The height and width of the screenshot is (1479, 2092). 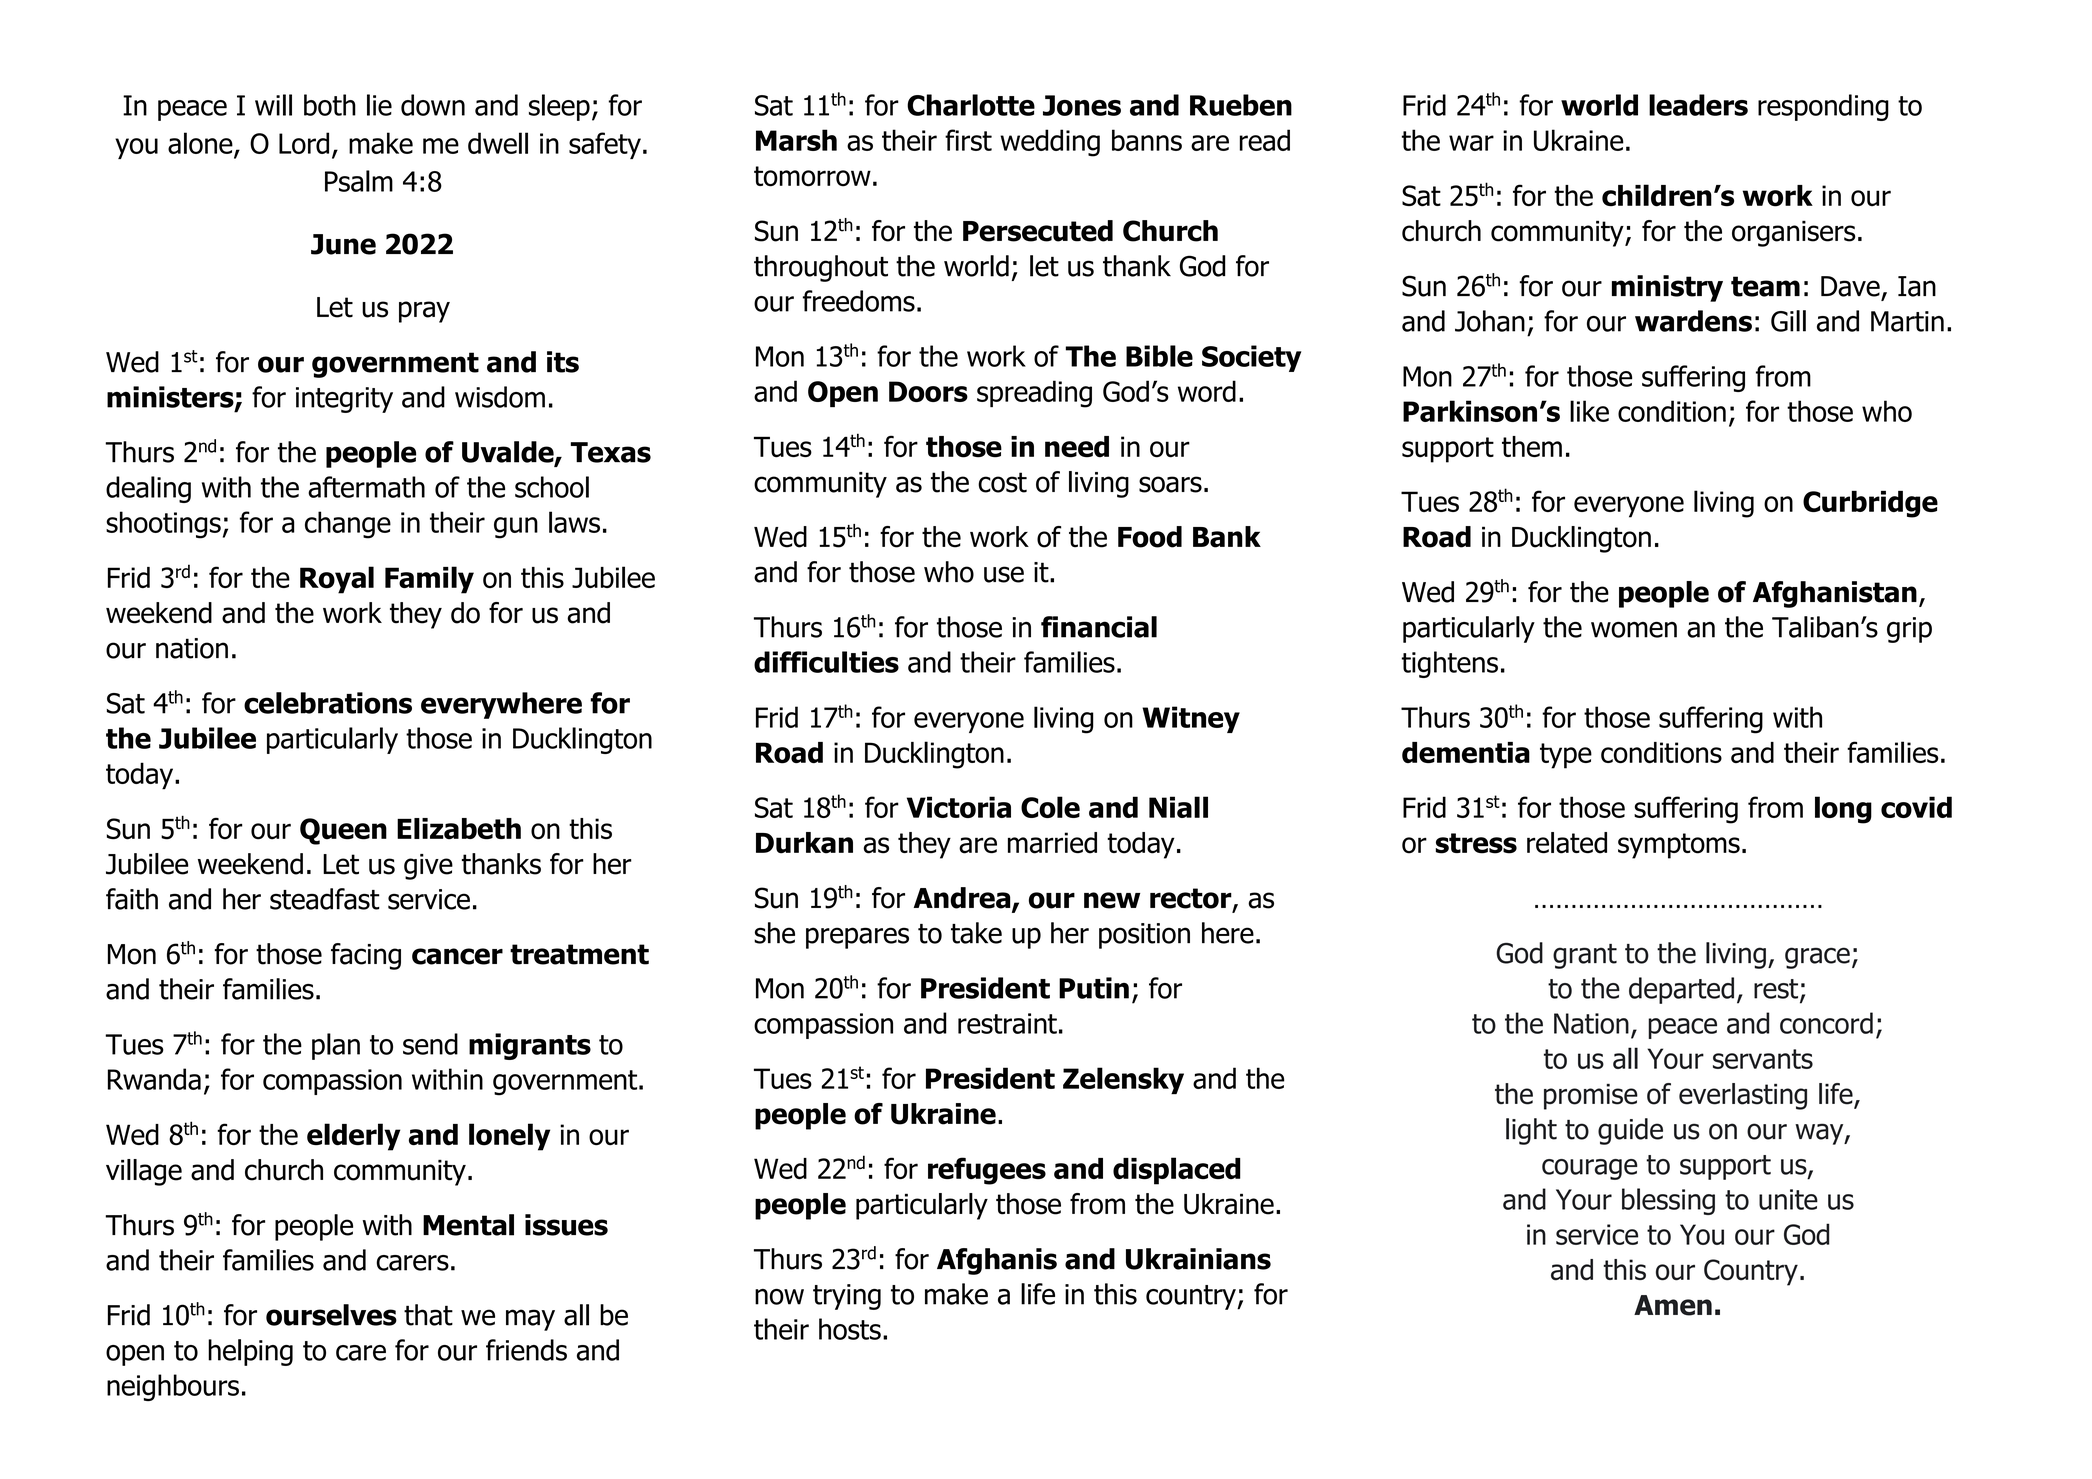 What do you see at coordinates (1673, 1305) in the screenshot?
I see `Amen` at bounding box center [1673, 1305].
